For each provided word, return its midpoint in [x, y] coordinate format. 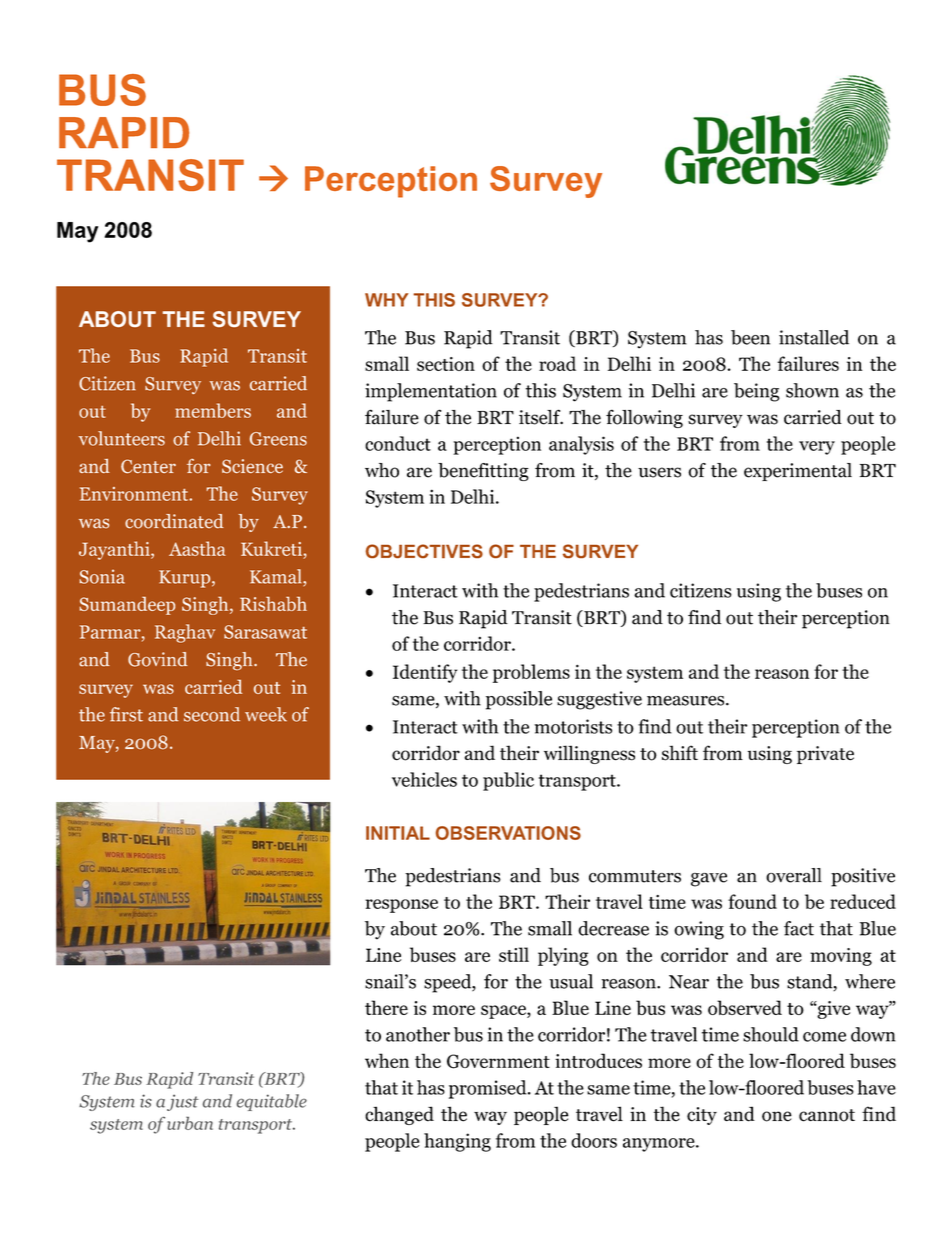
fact [799, 928]
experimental [798, 472]
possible [519, 700]
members [213, 410]
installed [814, 337]
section [446, 364]
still [514, 954]
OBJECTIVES [424, 551]
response [401, 906]
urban [190, 1123]
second [212, 714]
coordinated [174, 521]
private [825, 755]
